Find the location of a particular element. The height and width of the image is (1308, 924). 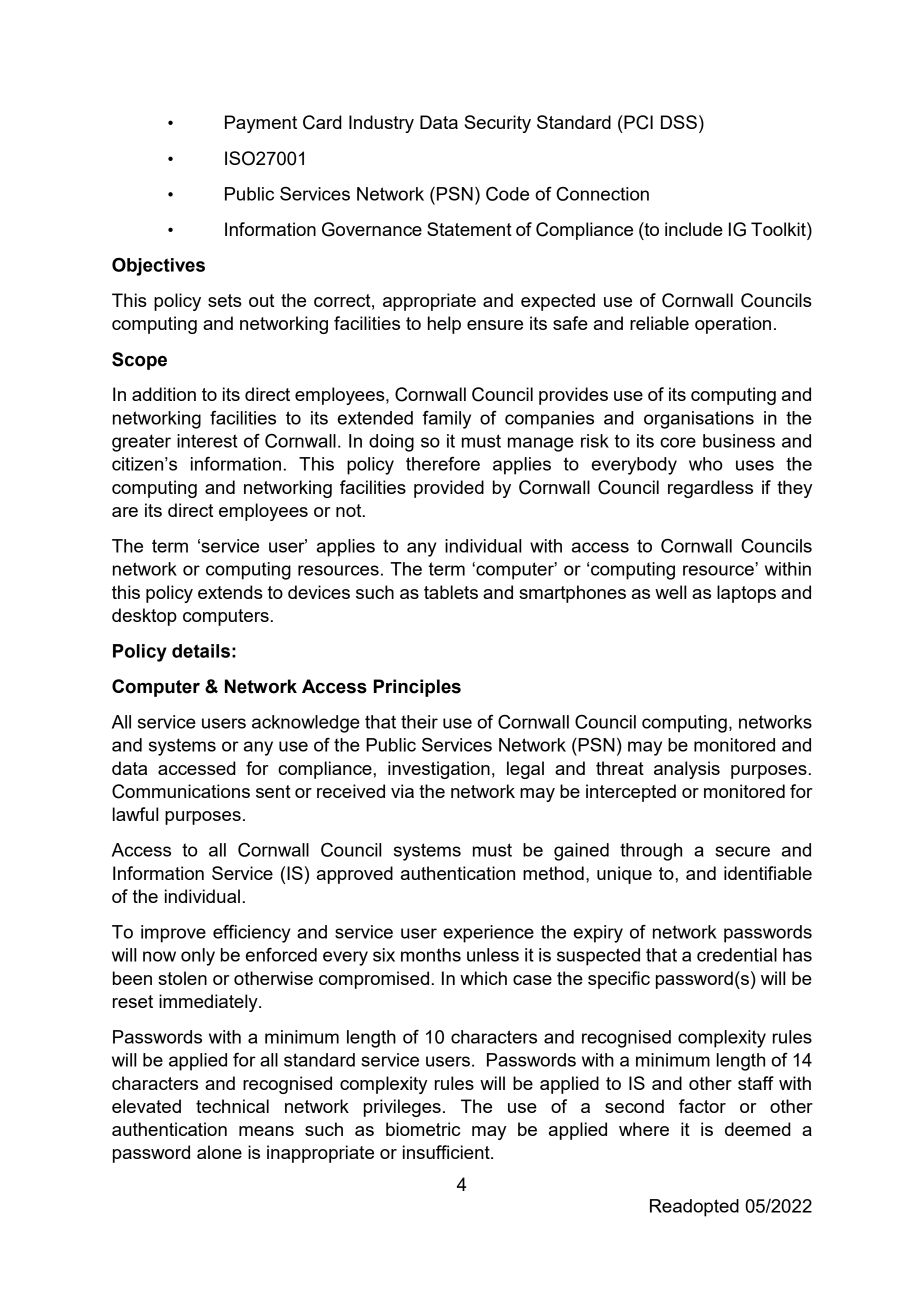

interest is located at coordinates (207, 441).
